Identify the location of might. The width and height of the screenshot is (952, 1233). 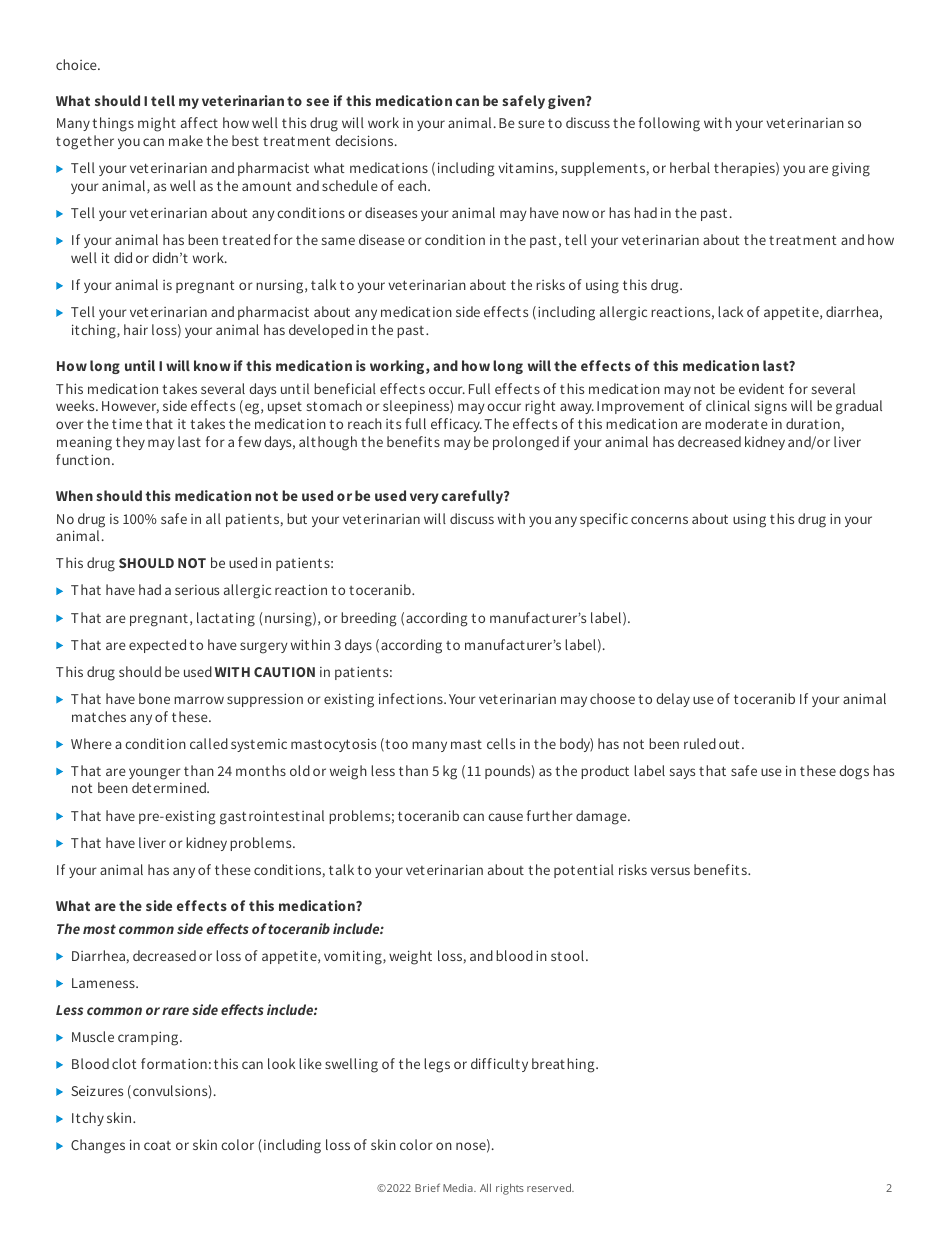
(157, 124).
